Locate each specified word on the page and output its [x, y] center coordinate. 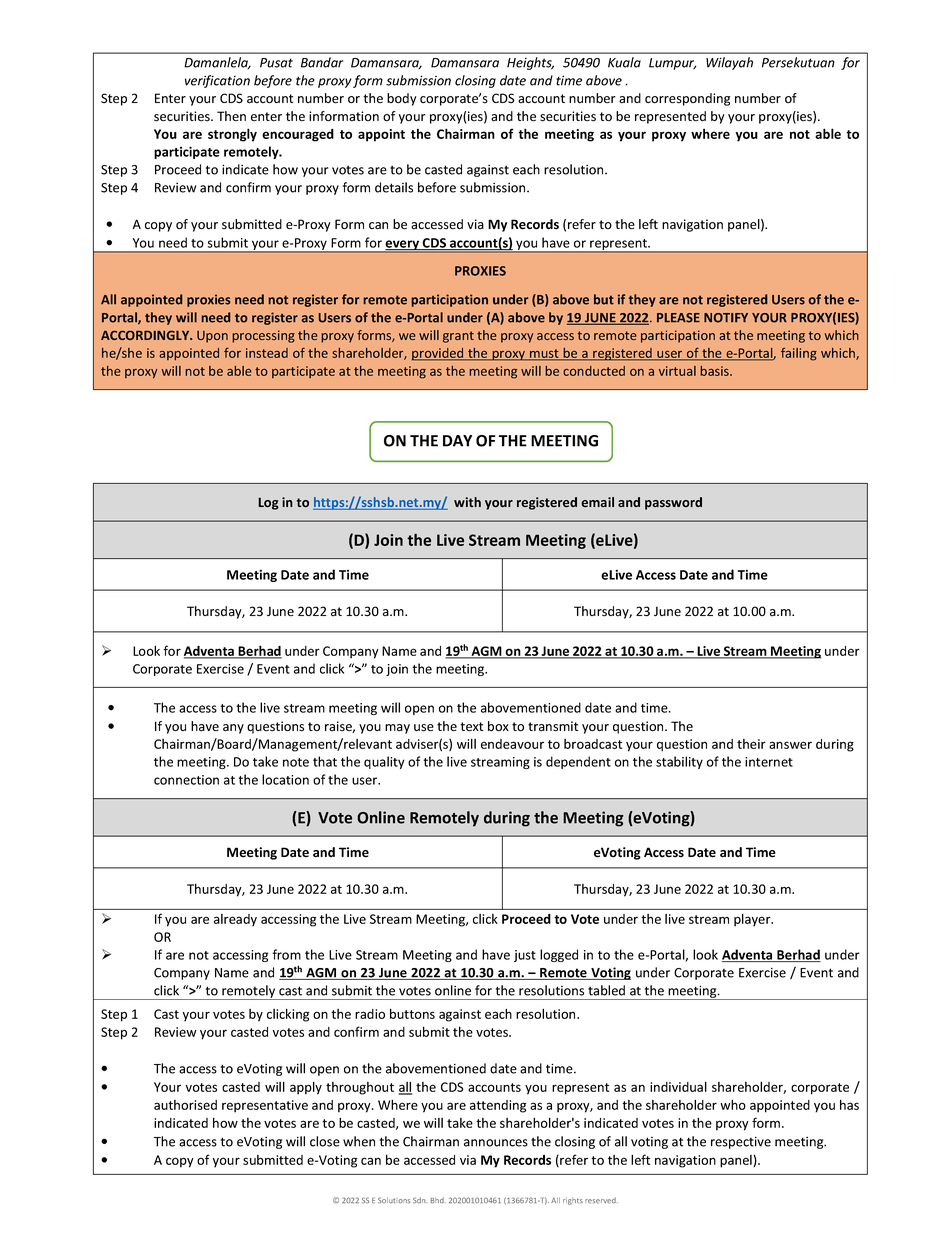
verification [217, 81]
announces [496, 1143]
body [402, 99]
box [498, 726]
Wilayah [729, 63]
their [751, 744]
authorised [185, 1105]
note [296, 762]
